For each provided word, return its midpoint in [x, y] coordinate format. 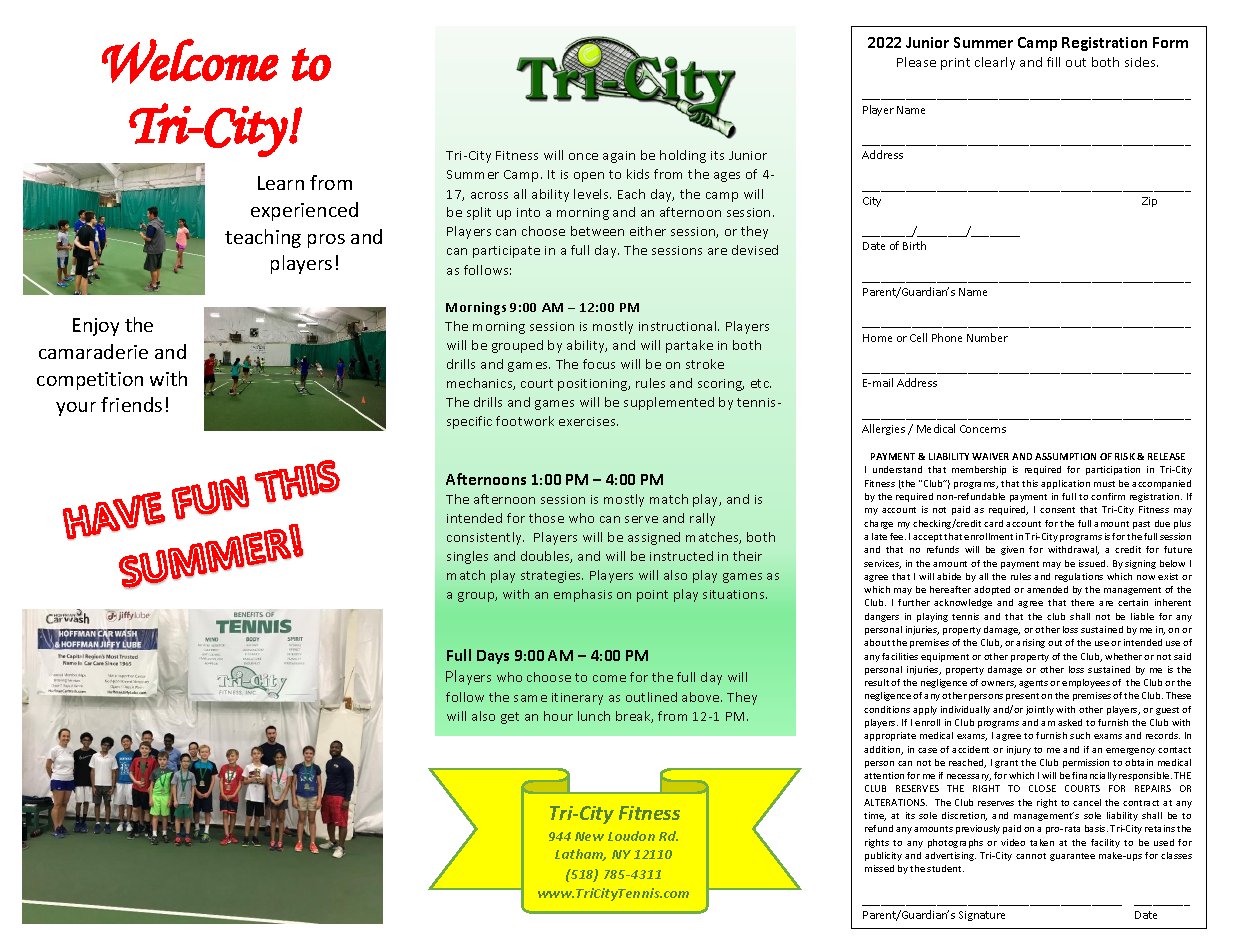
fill [1053, 62]
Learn [281, 183]
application [1065, 484]
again [619, 157]
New [589, 836]
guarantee [1072, 857]
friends [131, 404]
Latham [580, 855]
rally [702, 519]
